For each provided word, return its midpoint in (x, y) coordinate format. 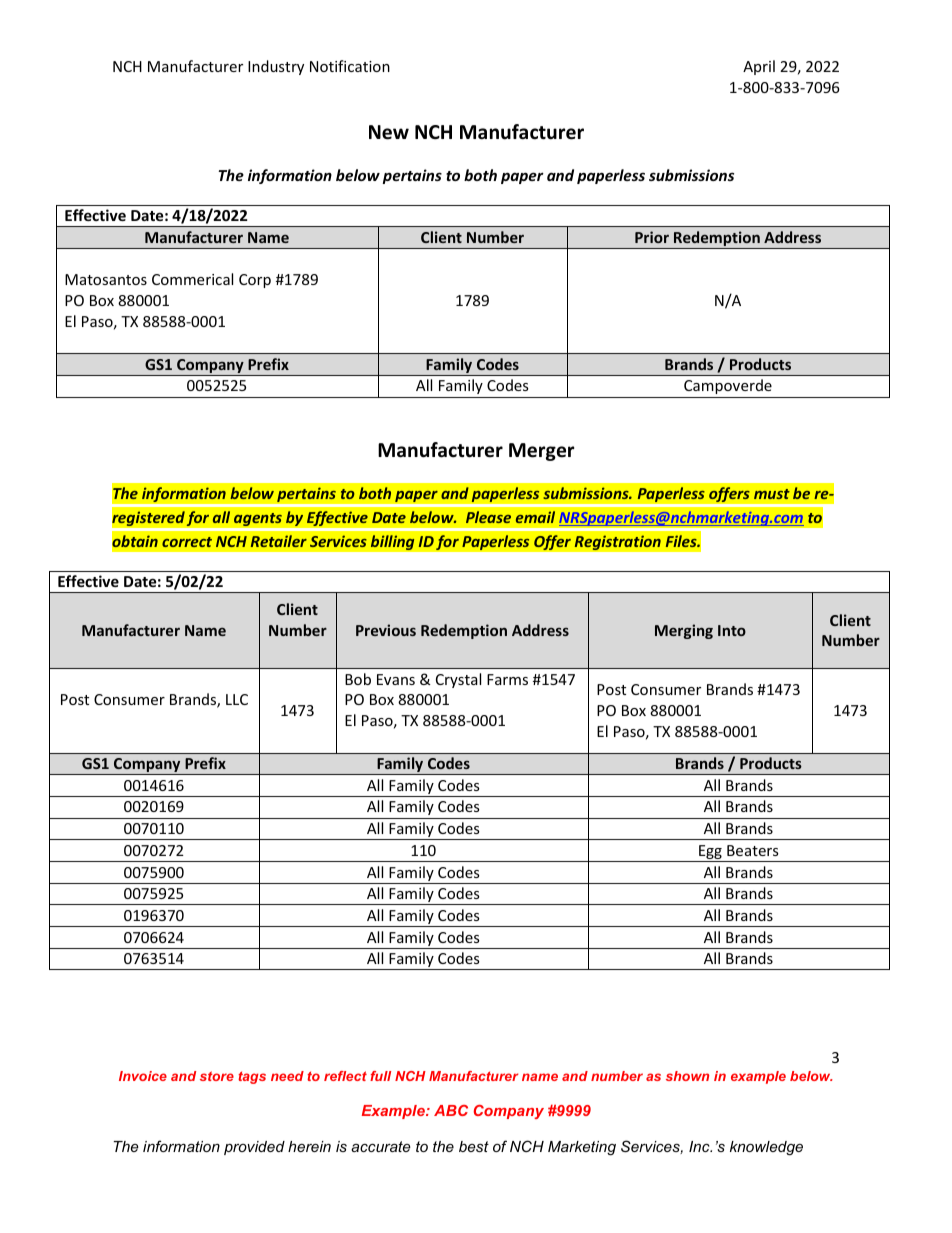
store (217, 1076)
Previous (386, 630)
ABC (451, 1110)
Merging (684, 631)
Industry (276, 67)
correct (187, 542)
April (759, 67)
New (389, 132)
